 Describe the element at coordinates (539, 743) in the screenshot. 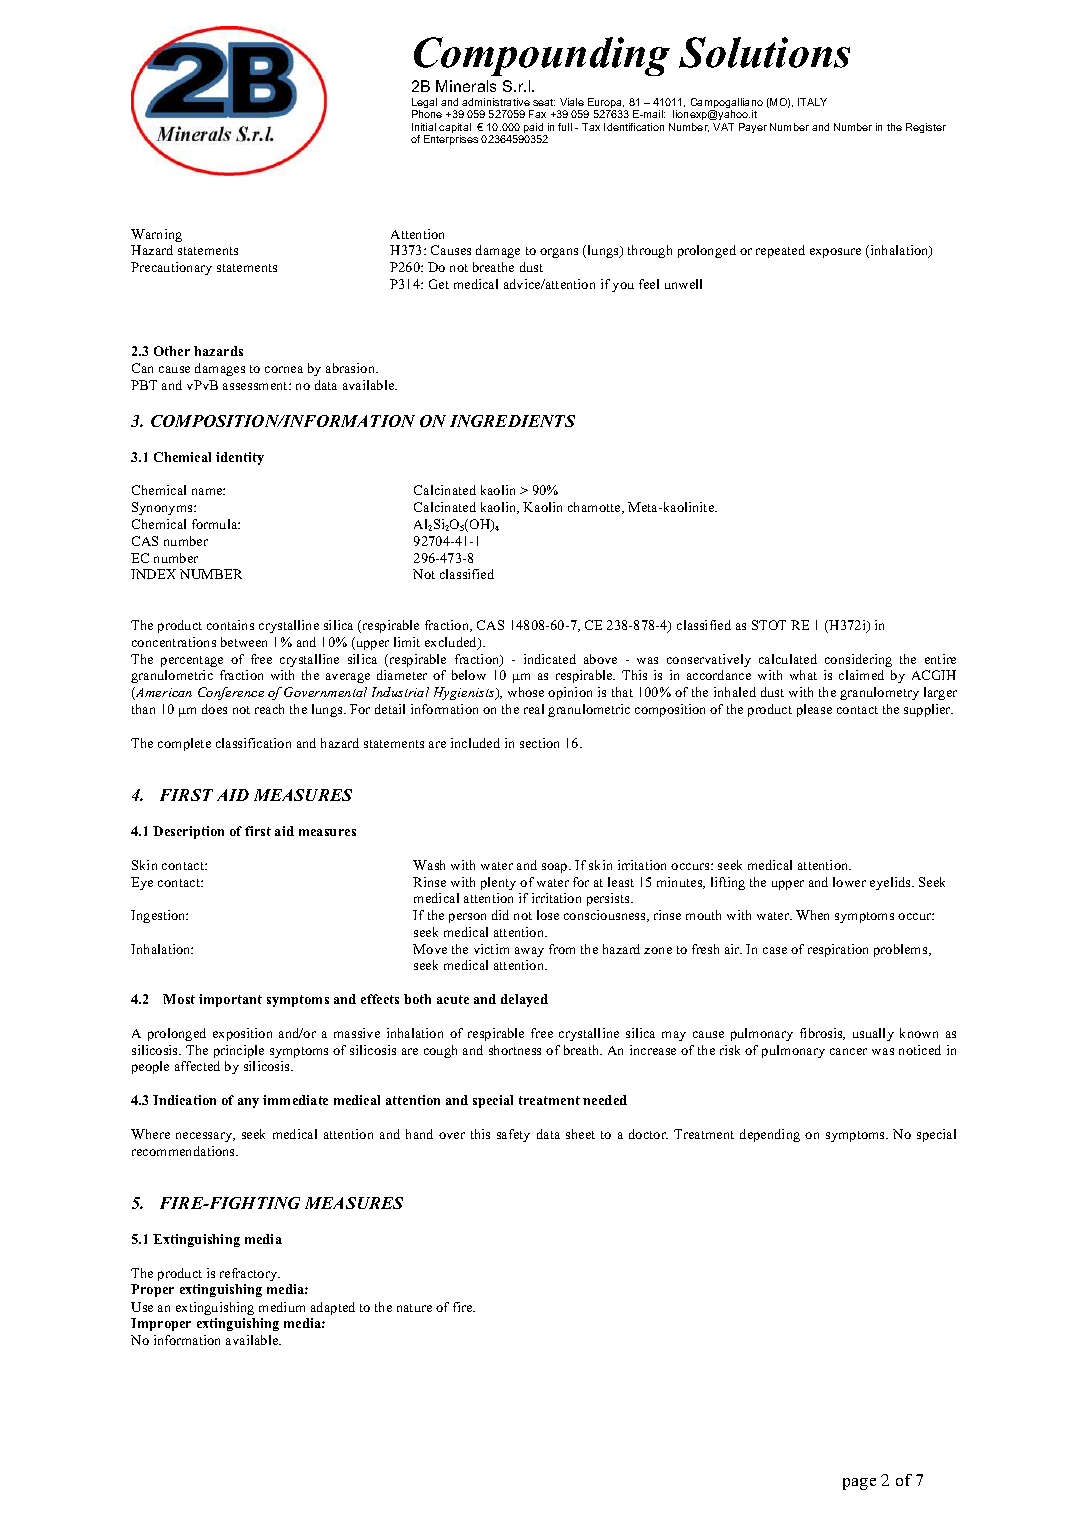

I see `section` at that location.
